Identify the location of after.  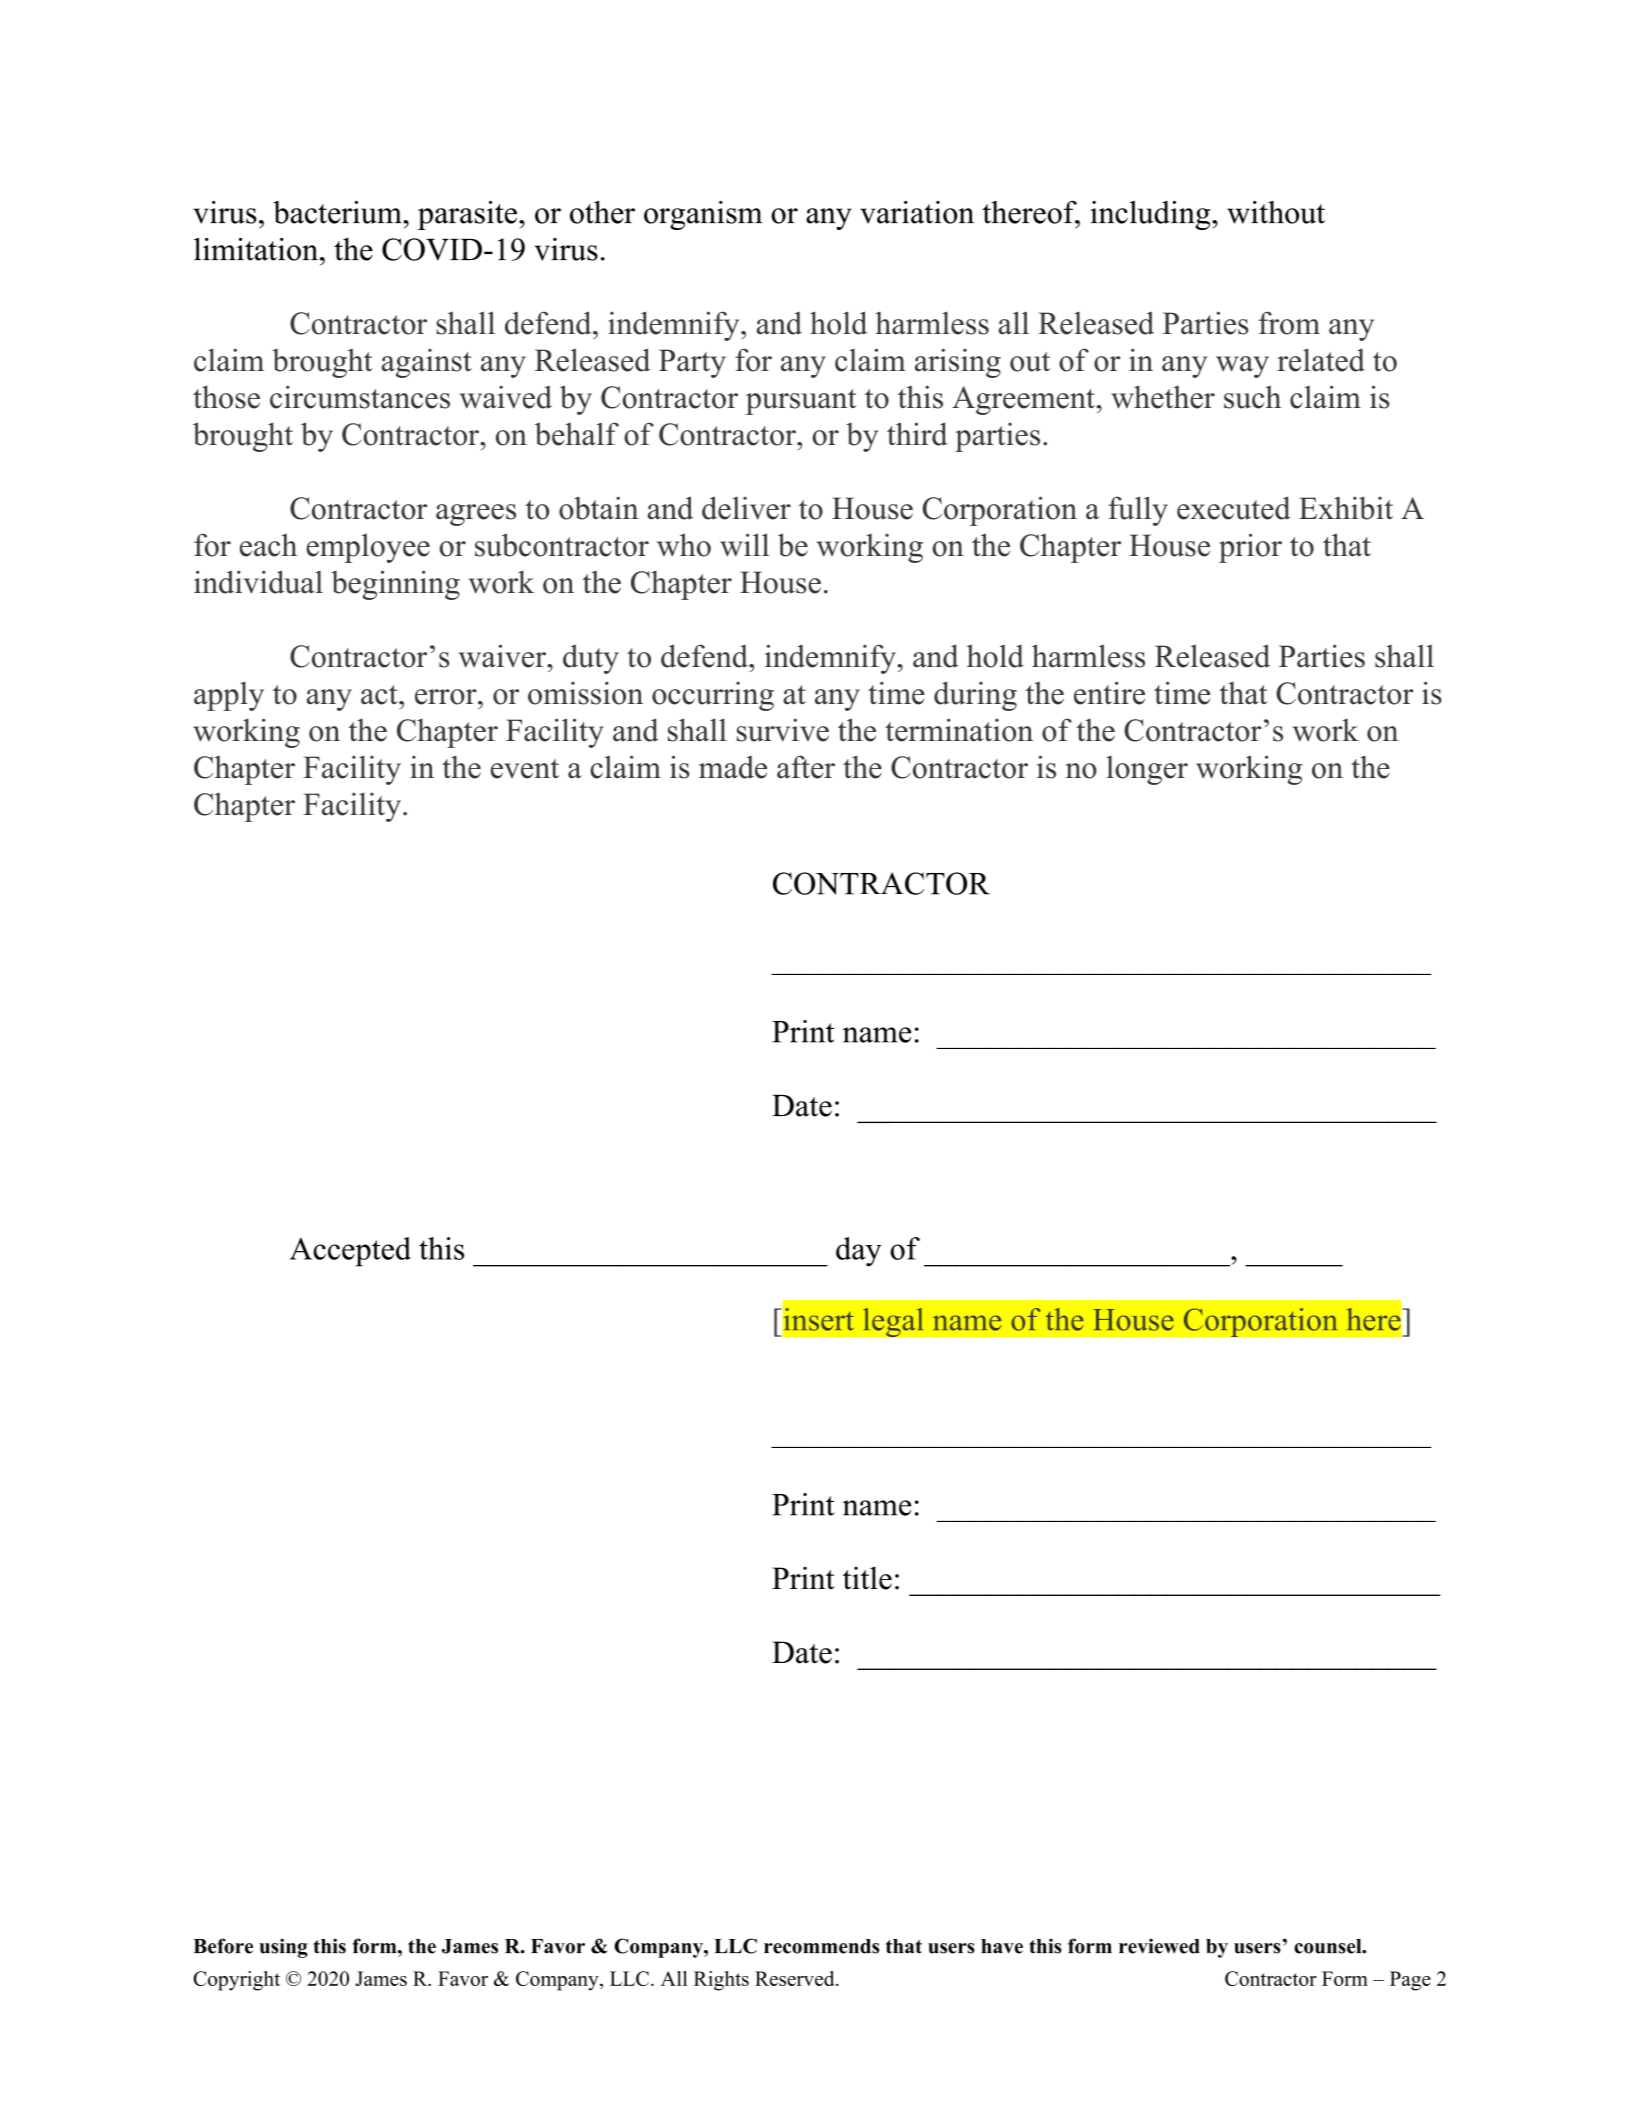
(806, 767).
